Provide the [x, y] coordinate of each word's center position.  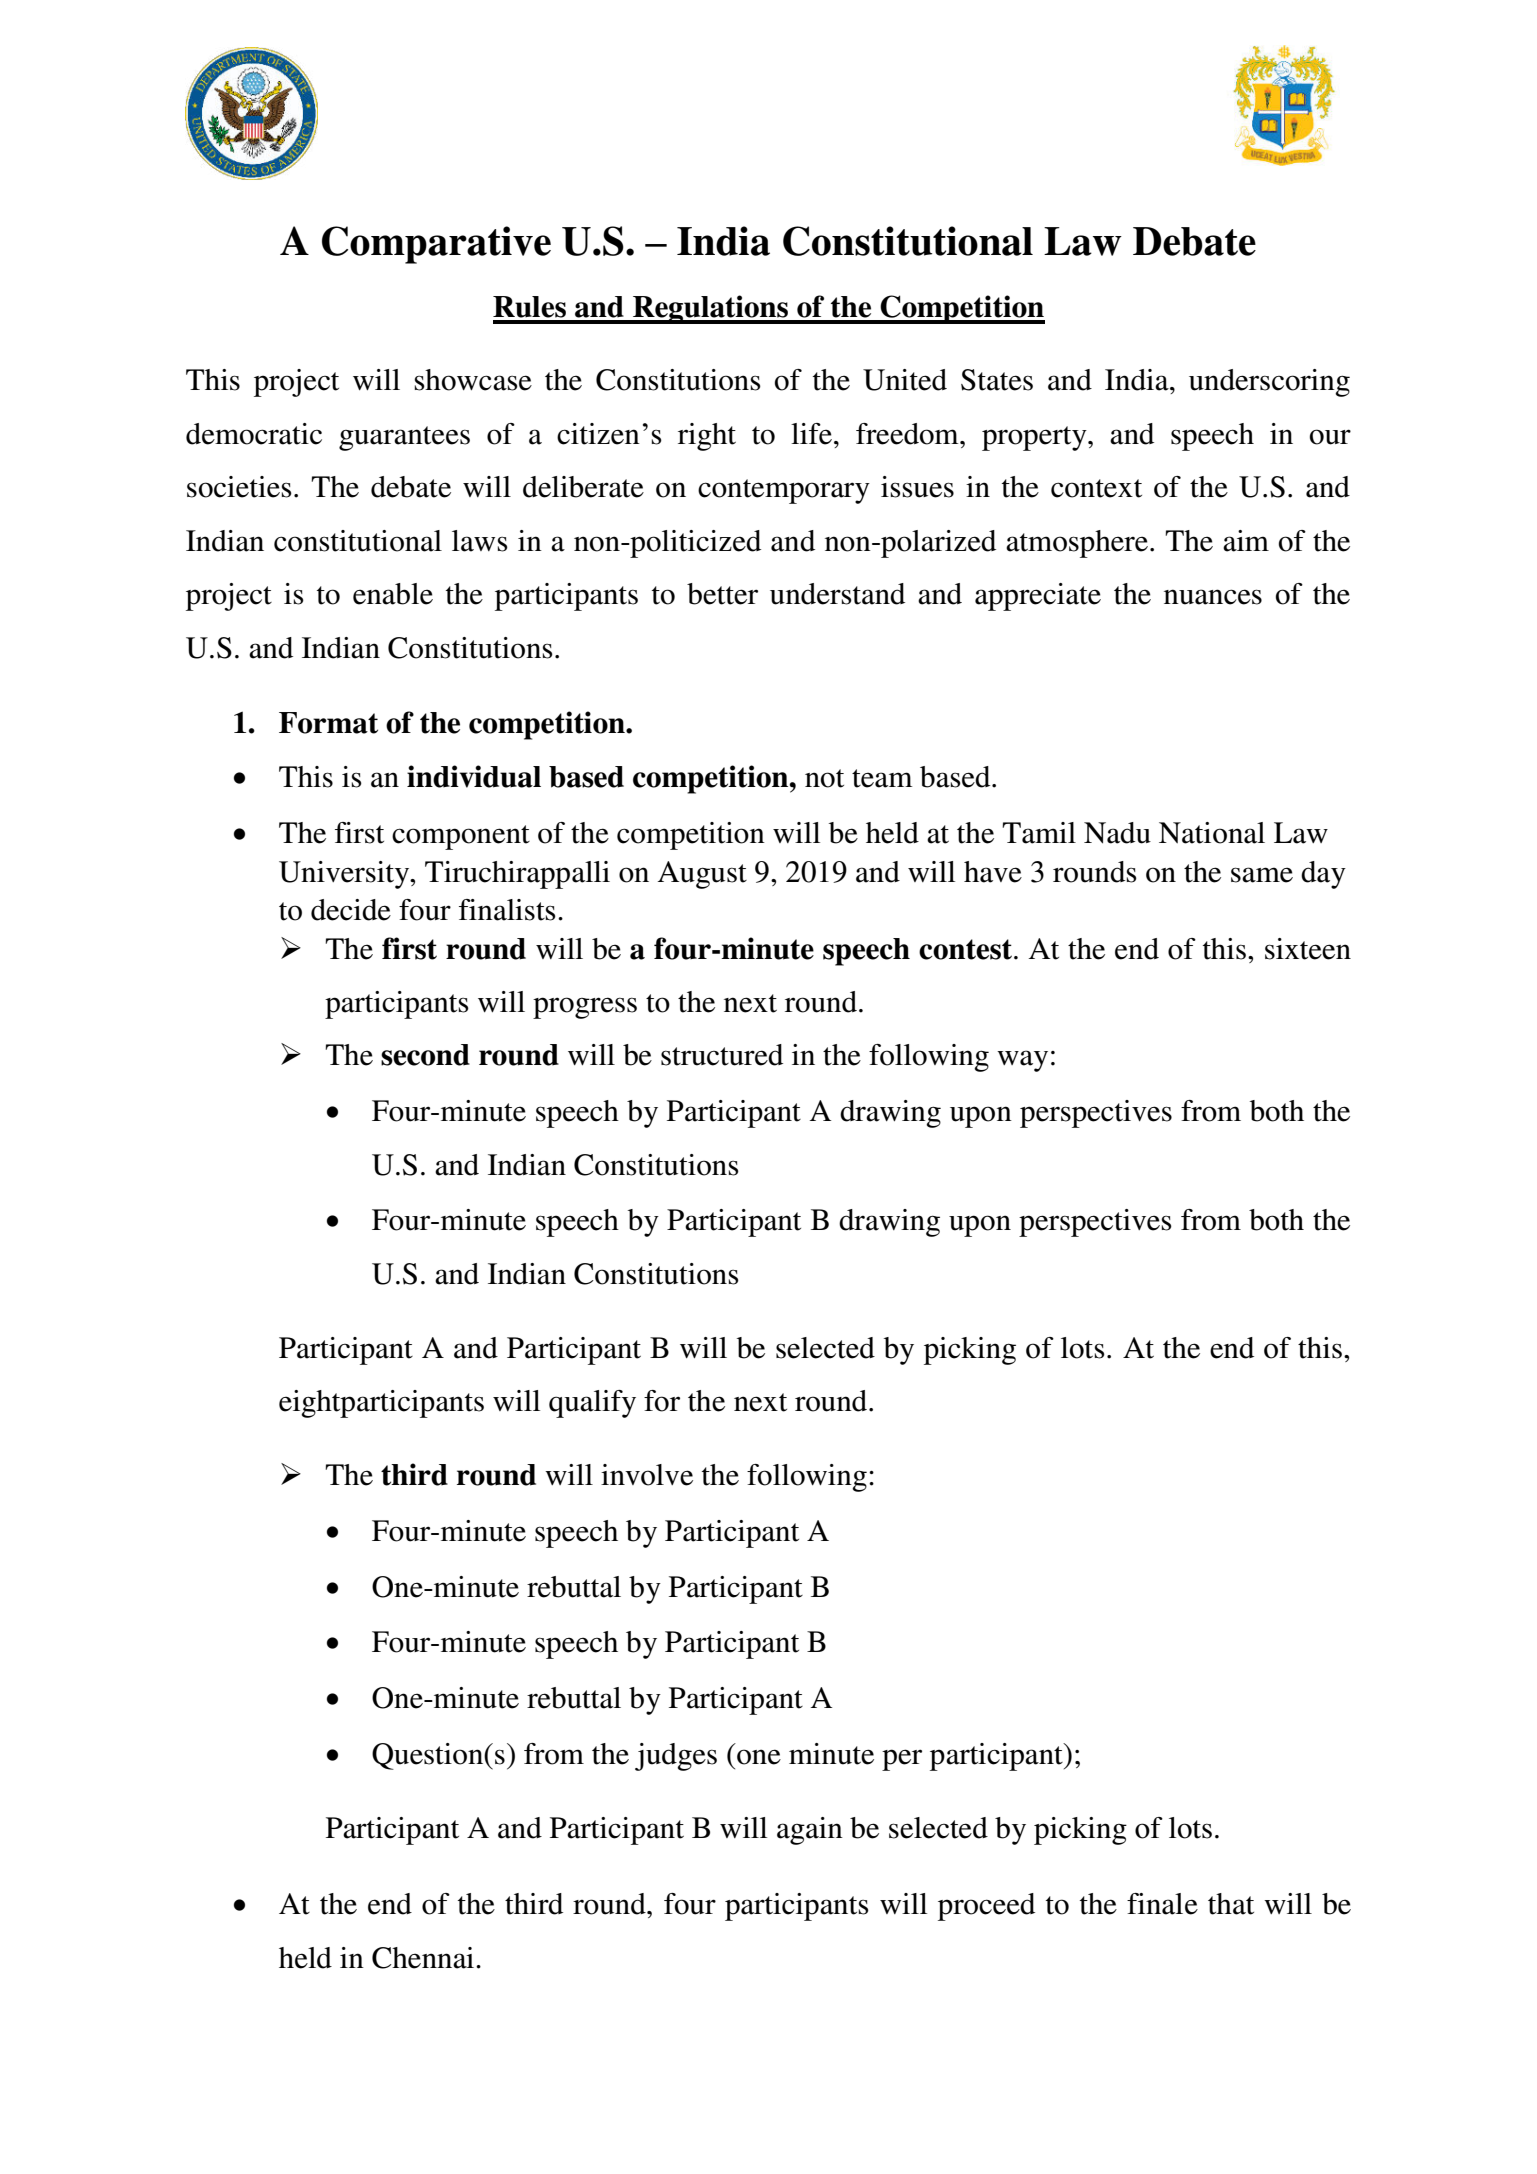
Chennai [424, 1958]
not [824, 778]
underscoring [1269, 383]
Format [328, 723]
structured [722, 1055]
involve [647, 1475]
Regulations [711, 309]
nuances [1213, 597]
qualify [592, 1404]
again [810, 1831]
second [425, 1055]
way [1022, 1061]
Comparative [436, 245]
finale [1162, 1904]
